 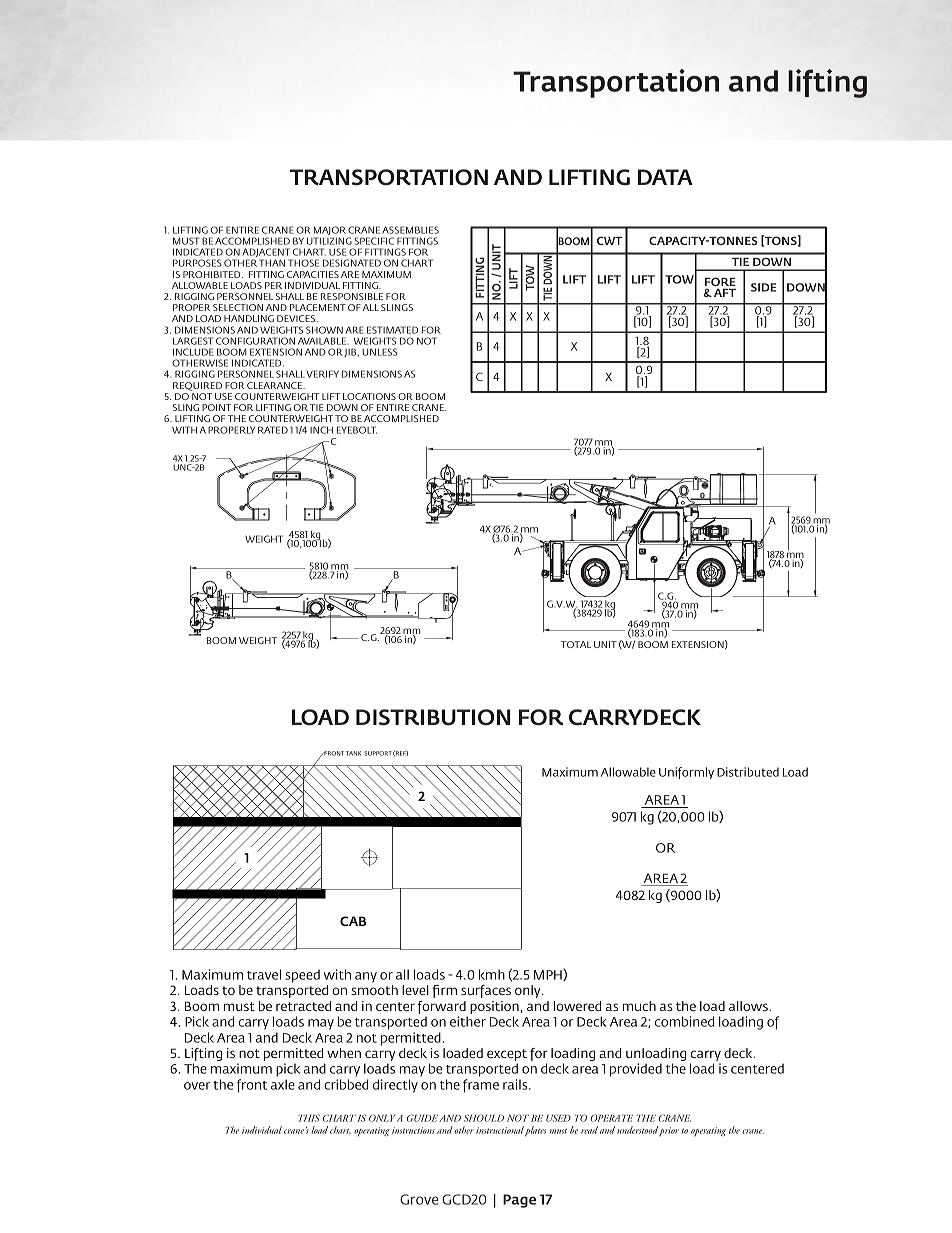 I want to click on THAN, so click(x=272, y=263).
